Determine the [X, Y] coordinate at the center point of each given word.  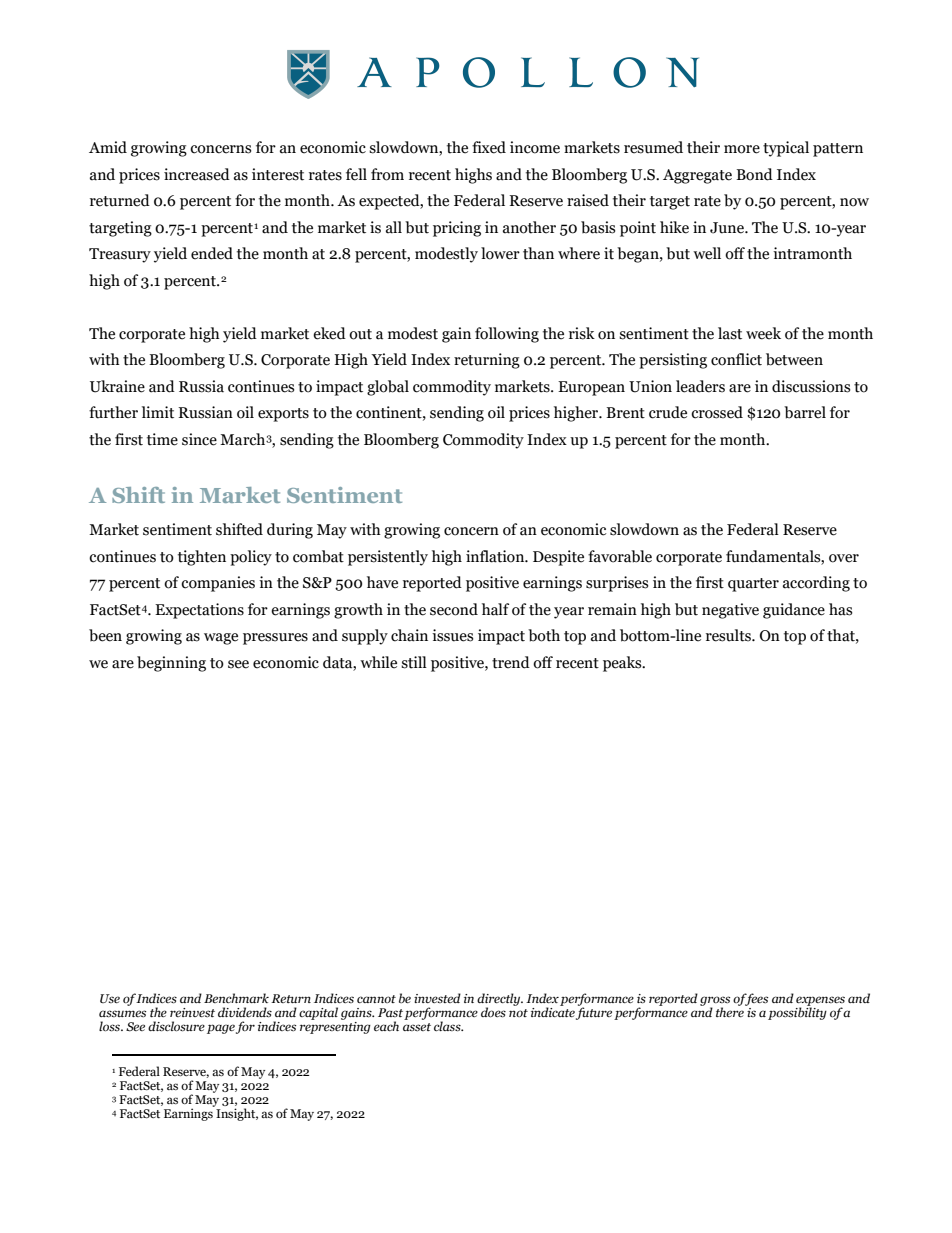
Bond [754, 174]
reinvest [192, 1012]
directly [500, 1000]
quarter [753, 585]
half [495, 609]
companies [218, 584]
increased [197, 174]
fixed [489, 147]
